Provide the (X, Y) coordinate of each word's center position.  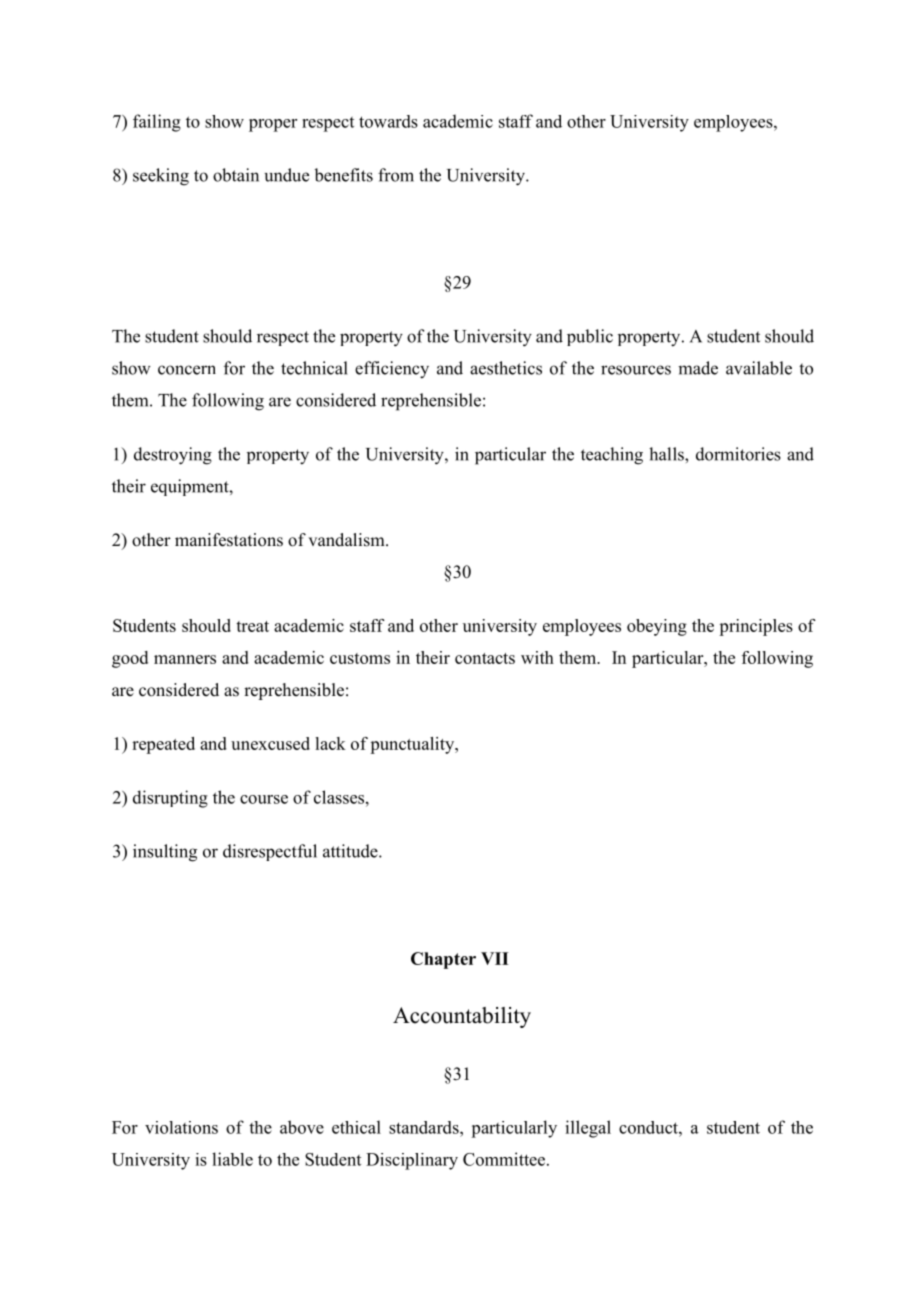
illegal (588, 1129)
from (396, 175)
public (590, 337)
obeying (657, 627)
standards (425, 1127)
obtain (236, 175)
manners (185, 659)
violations (181, 1127)
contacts (485, 658)
